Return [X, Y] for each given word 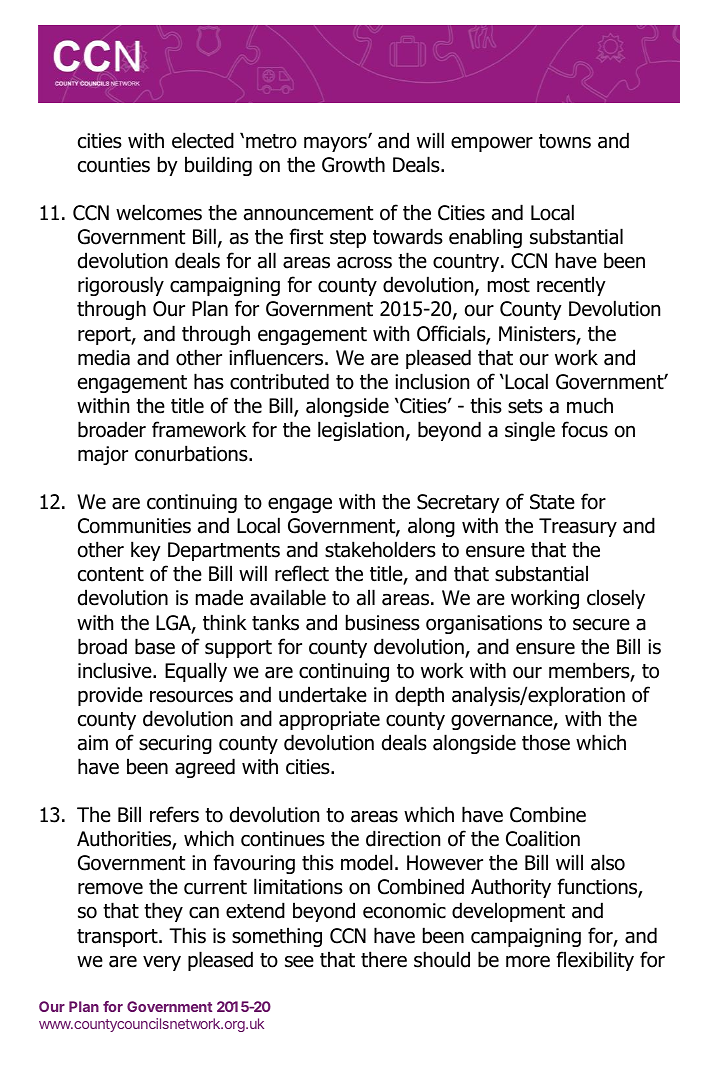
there [384, 959]
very [162, 963]
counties [114, 165]
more [528, 961]
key [146, 551]
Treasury [578, 527]
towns [565, 141]
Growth [353, 164]
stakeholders [380, 549]
